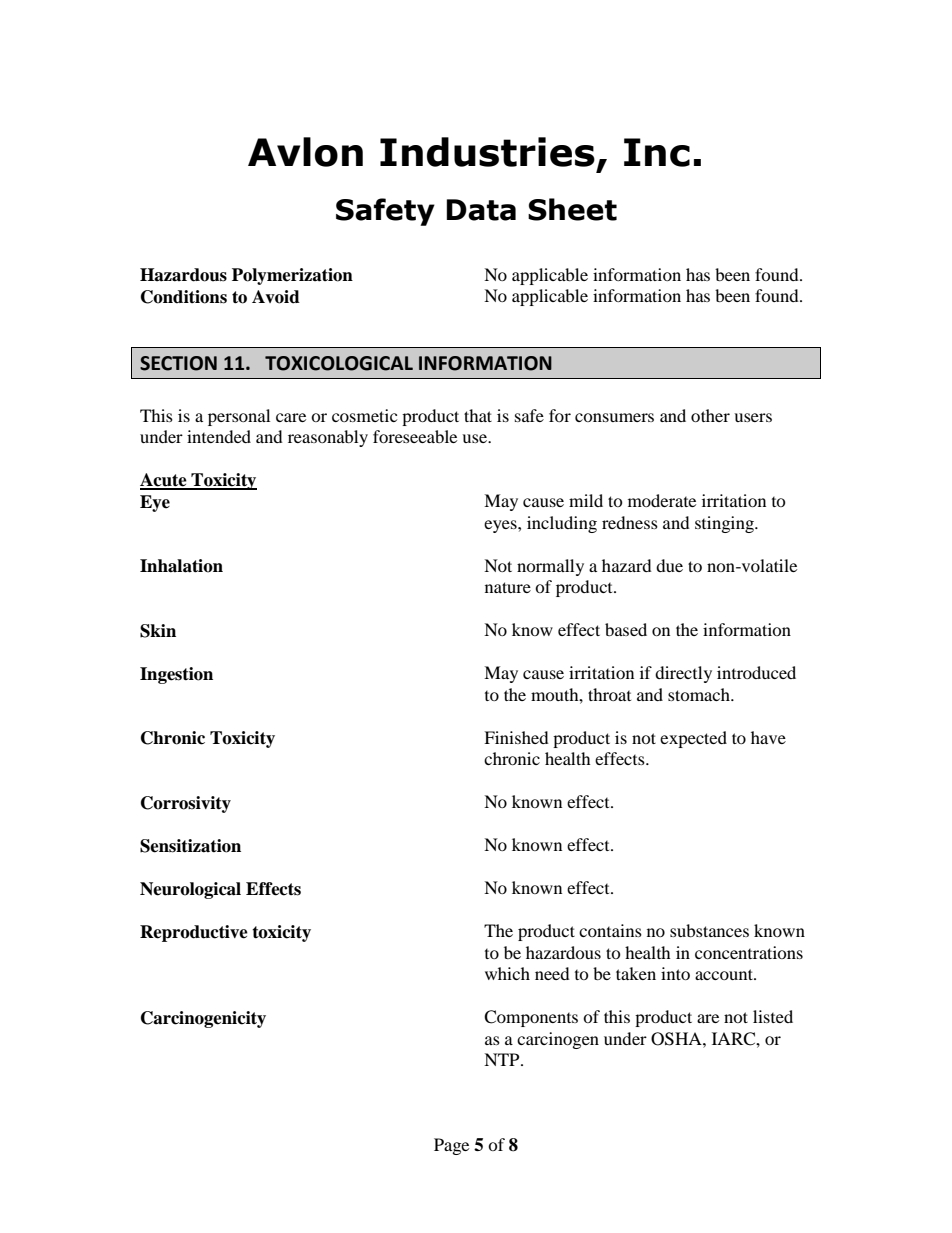  Describe the element at coordinates (481, 210) in the document. I see `Data` at that location.
